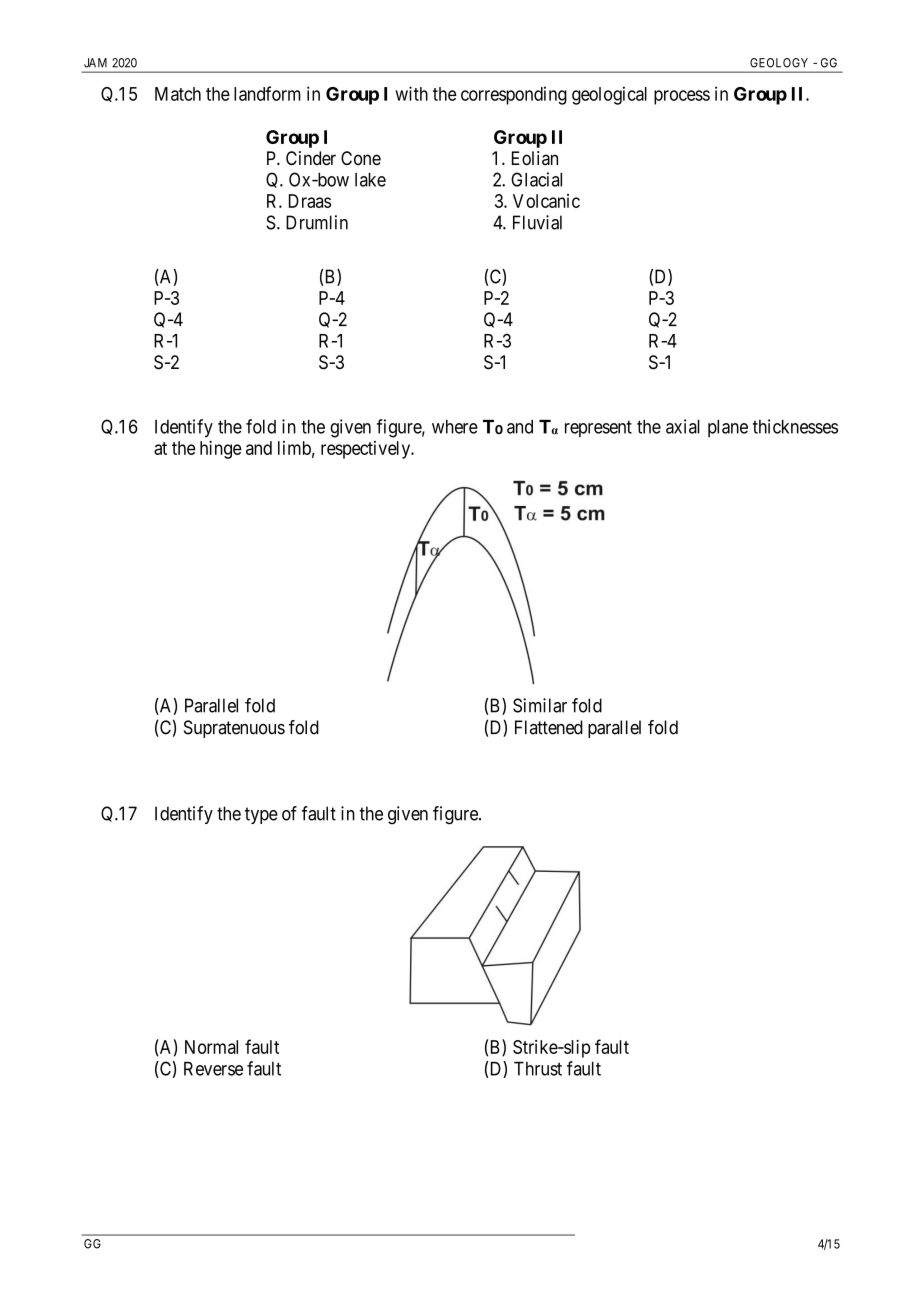  I want to click on respectively, so click(367, 450).
